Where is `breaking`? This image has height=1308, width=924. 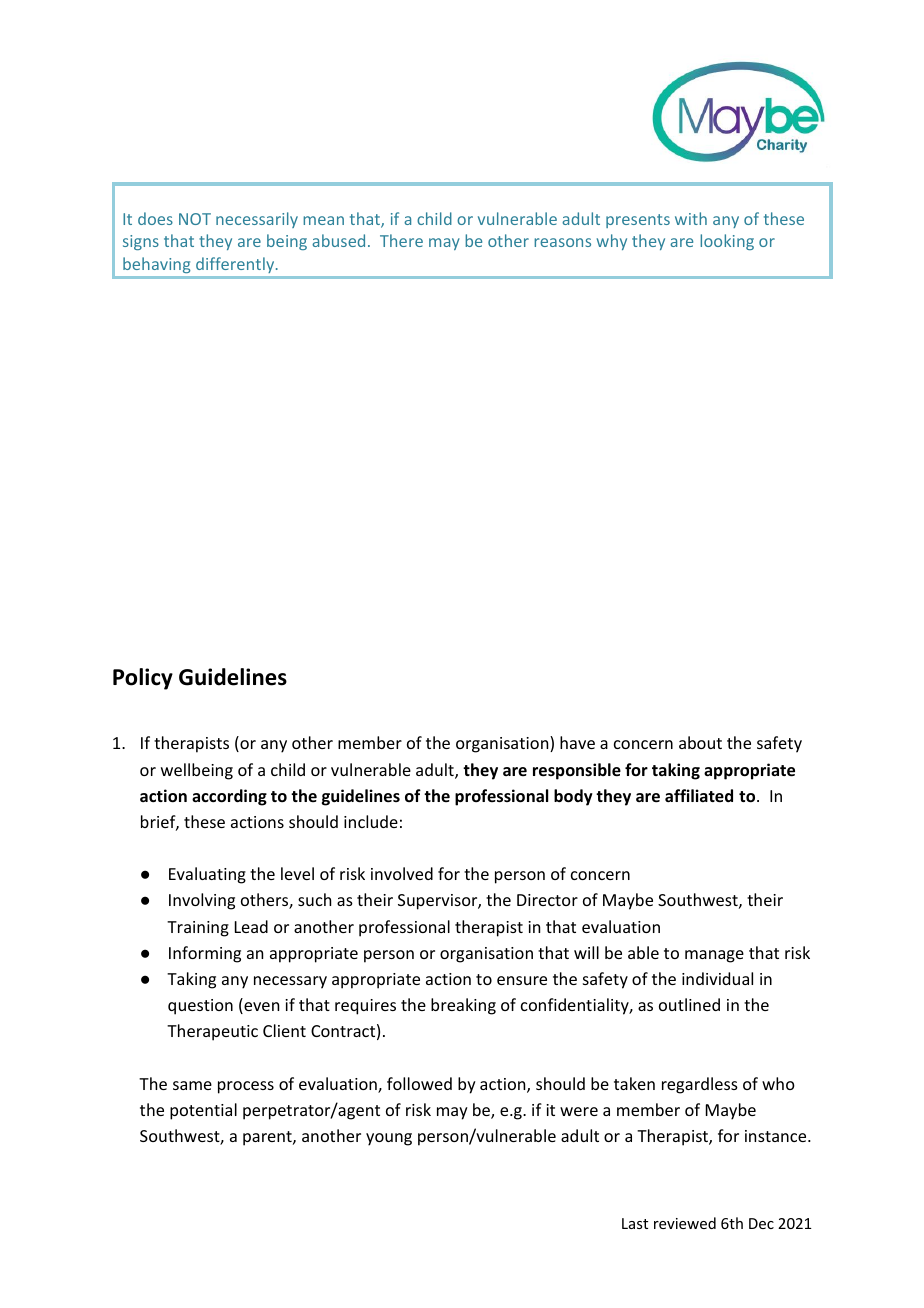 breaking is located at coordinates (463, 1006).
